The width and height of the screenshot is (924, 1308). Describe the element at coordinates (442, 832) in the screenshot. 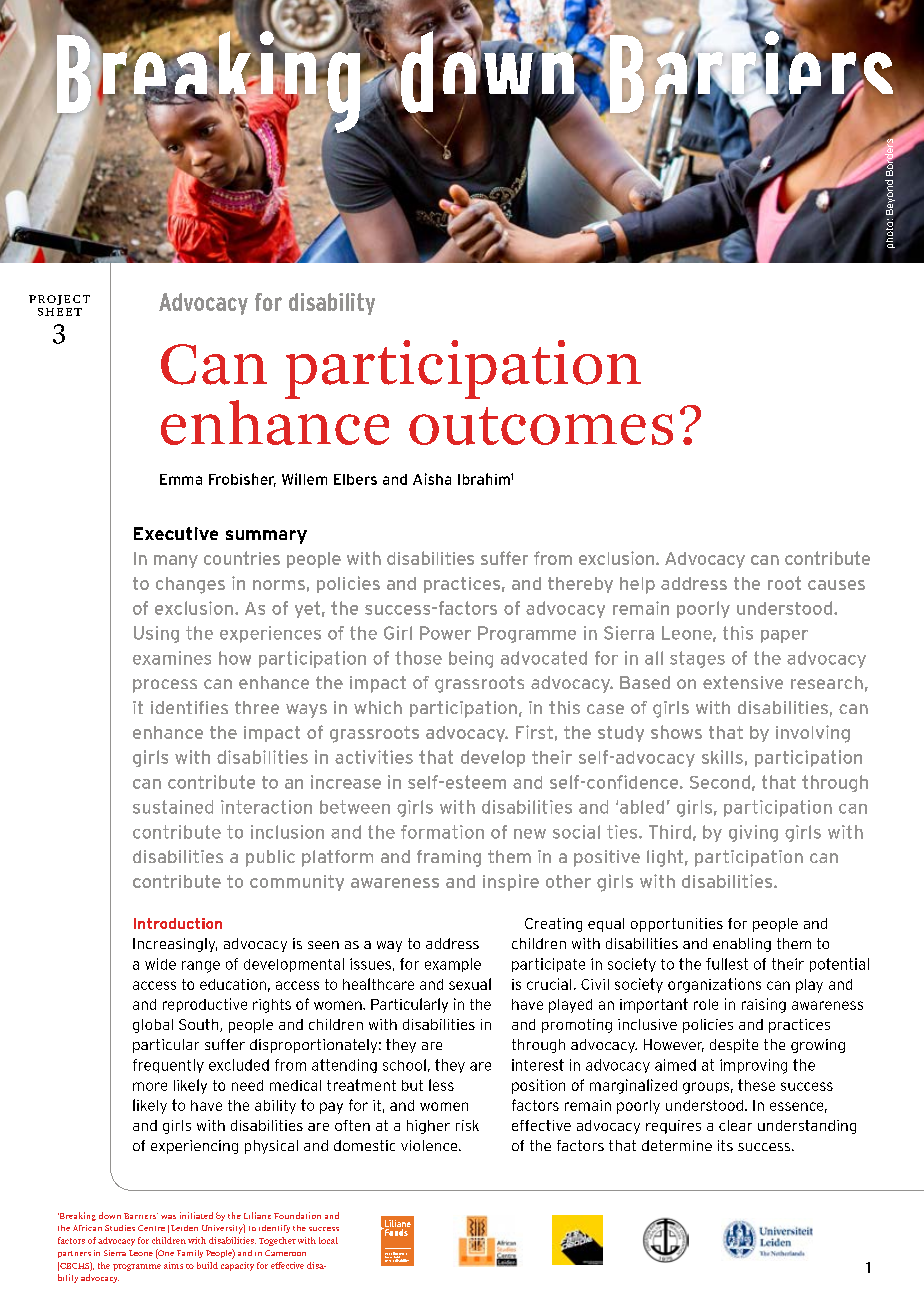

I see `formation` at that location.
